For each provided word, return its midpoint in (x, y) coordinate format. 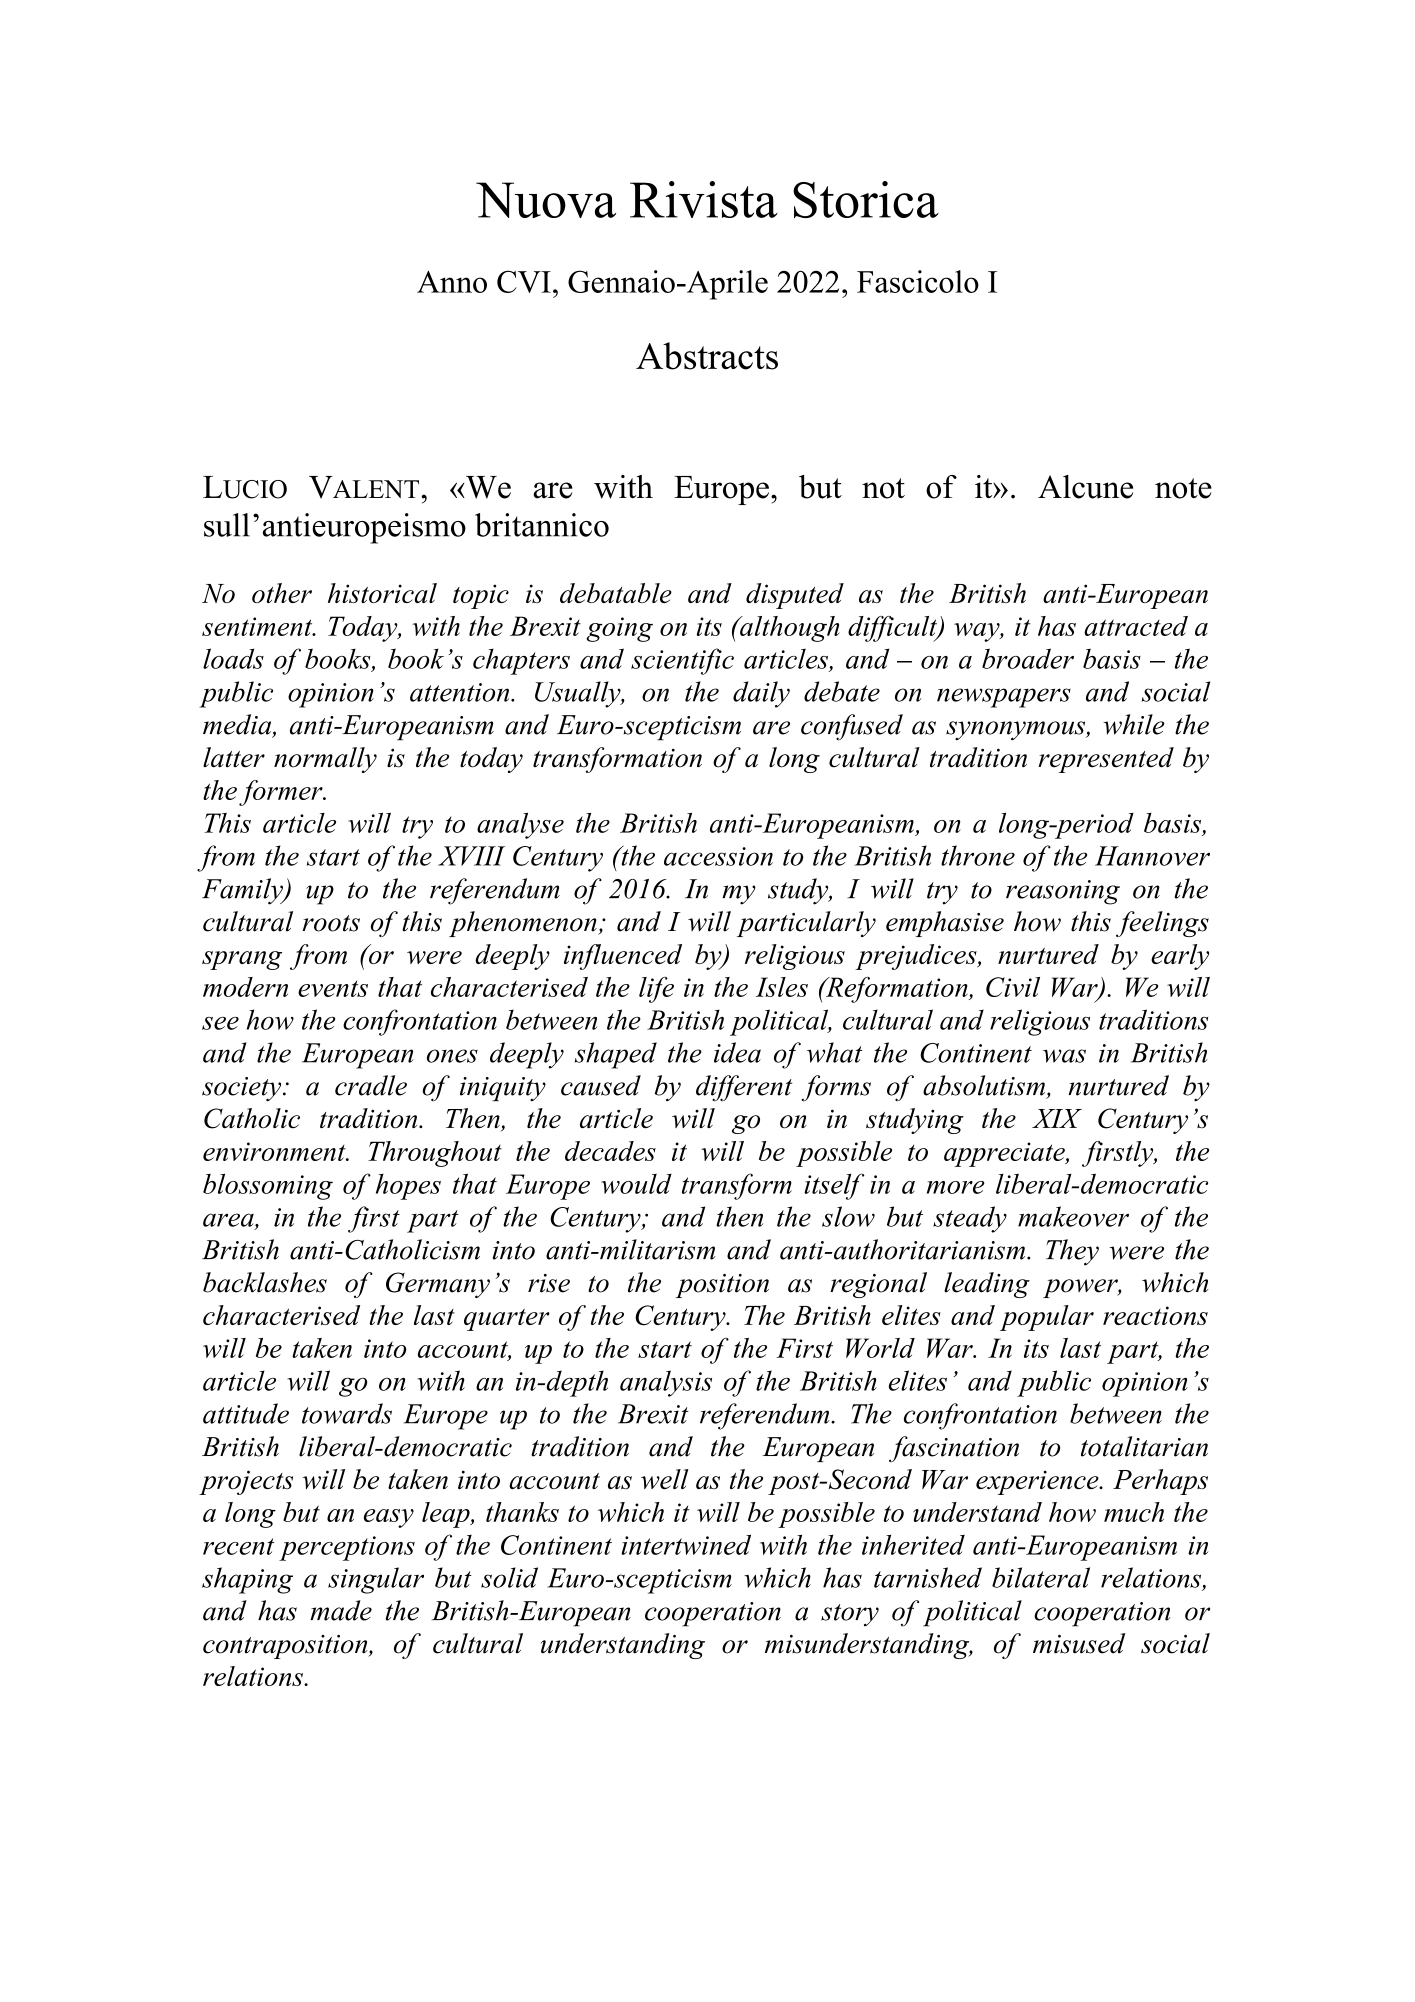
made (341, 1610)
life (656, 990)
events (333, 988)
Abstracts (707, 356)
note (1183, 488)
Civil (1013, 987)
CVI (524, 281)
